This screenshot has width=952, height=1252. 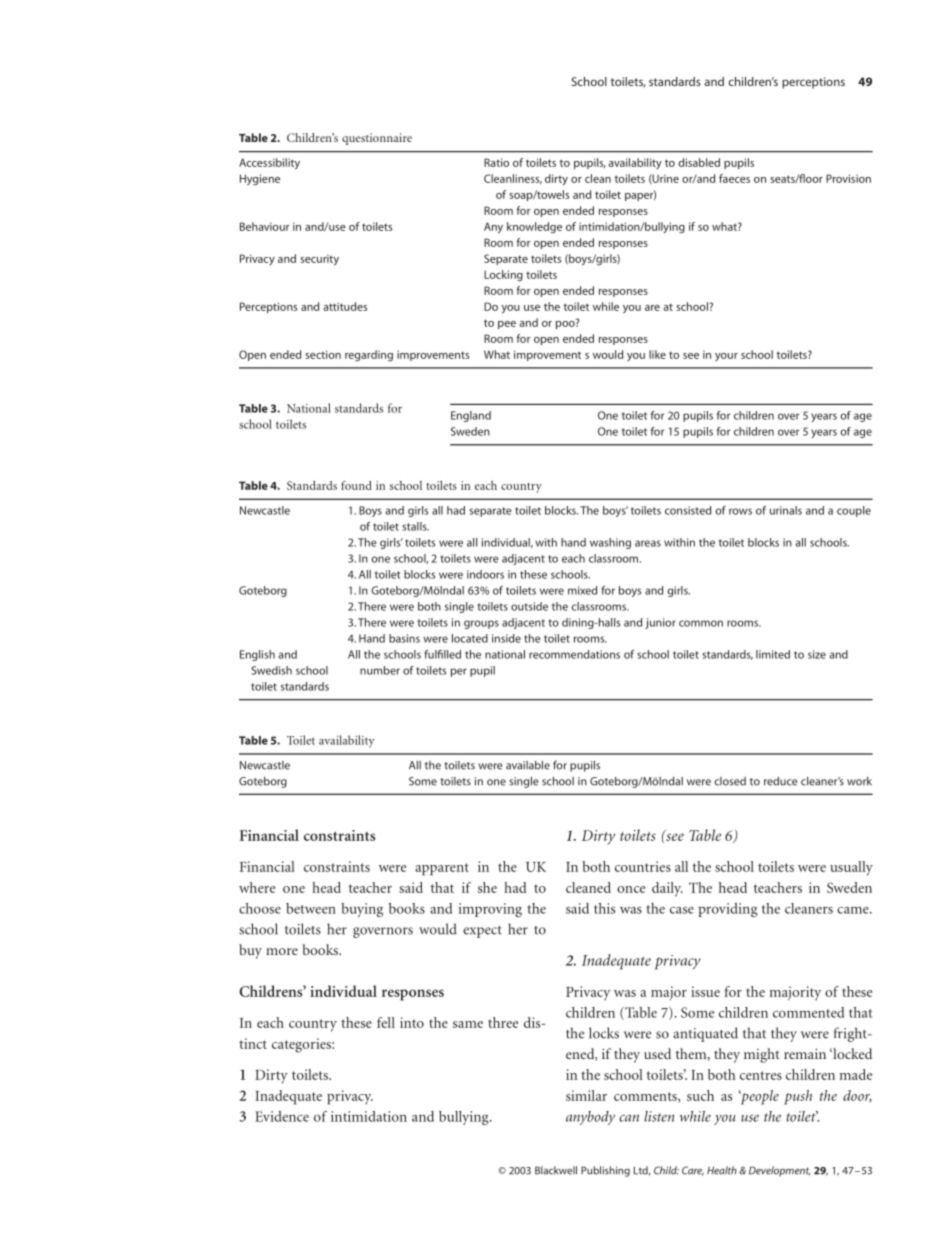 I want to click on your, so click(x=726, y=357).
